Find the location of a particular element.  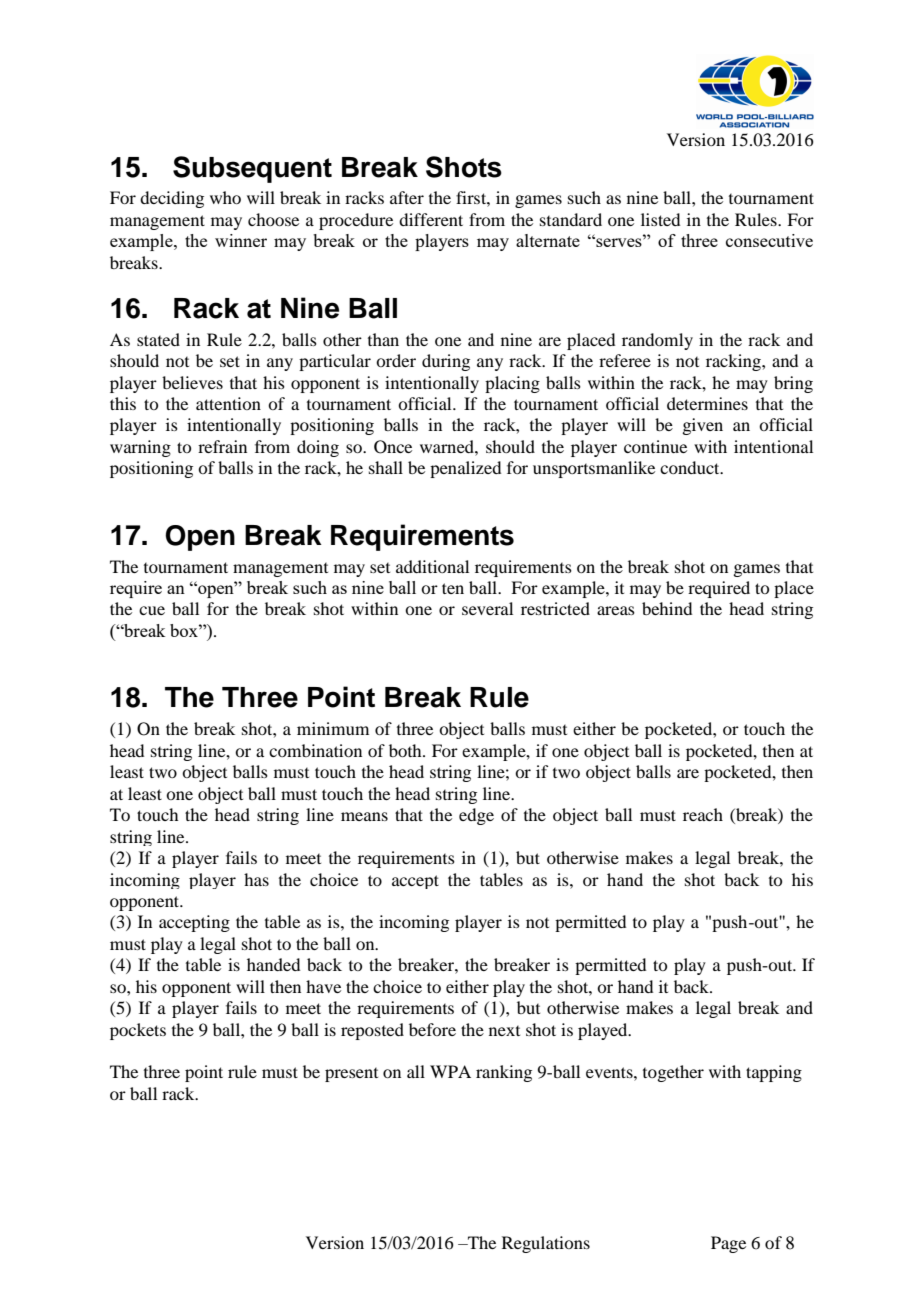

determines is located at coordinates (707, 403).
